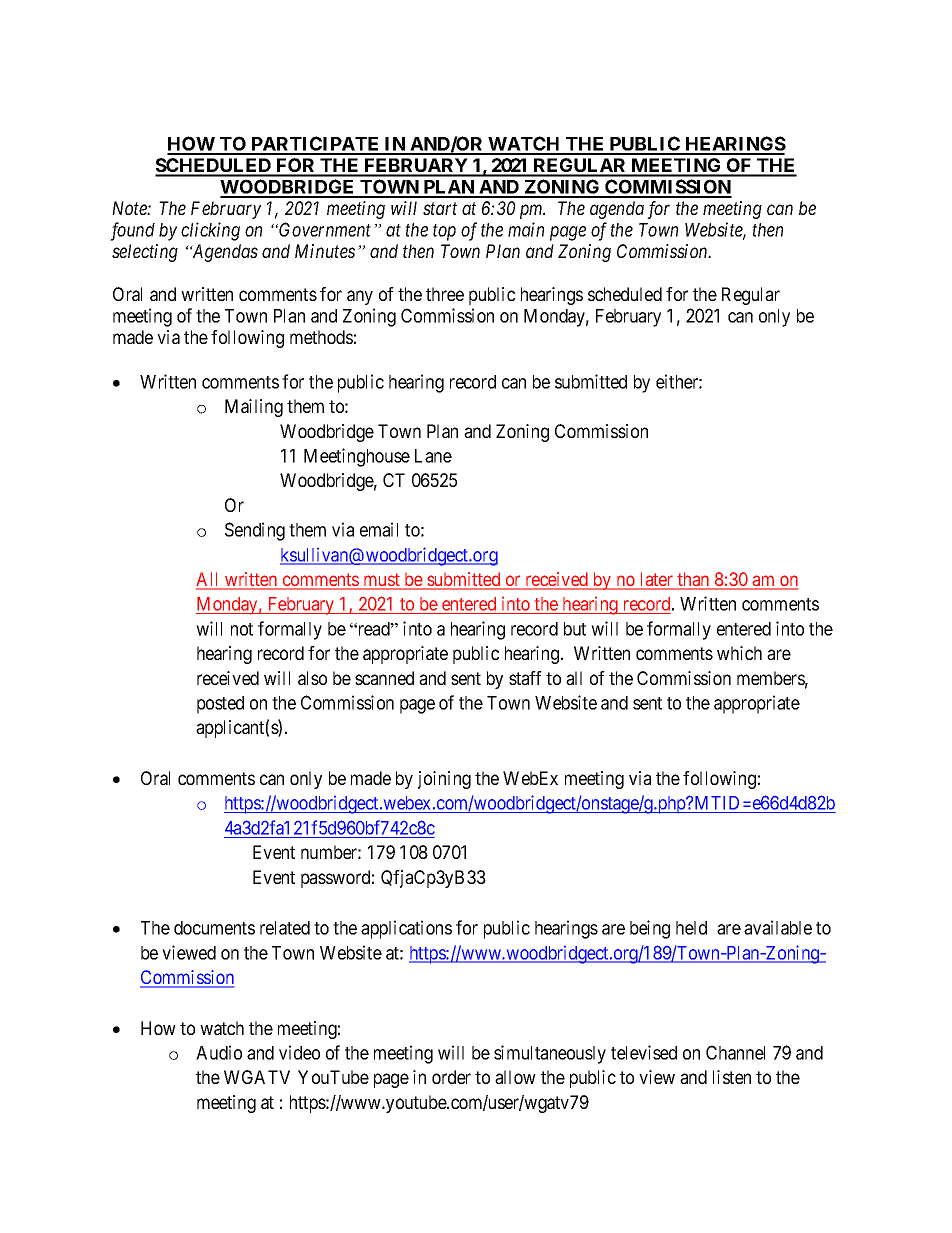  What do you see at coordinates (220, 705) in the screenshot?
I see `posted` at bounding box center [220, 705].
